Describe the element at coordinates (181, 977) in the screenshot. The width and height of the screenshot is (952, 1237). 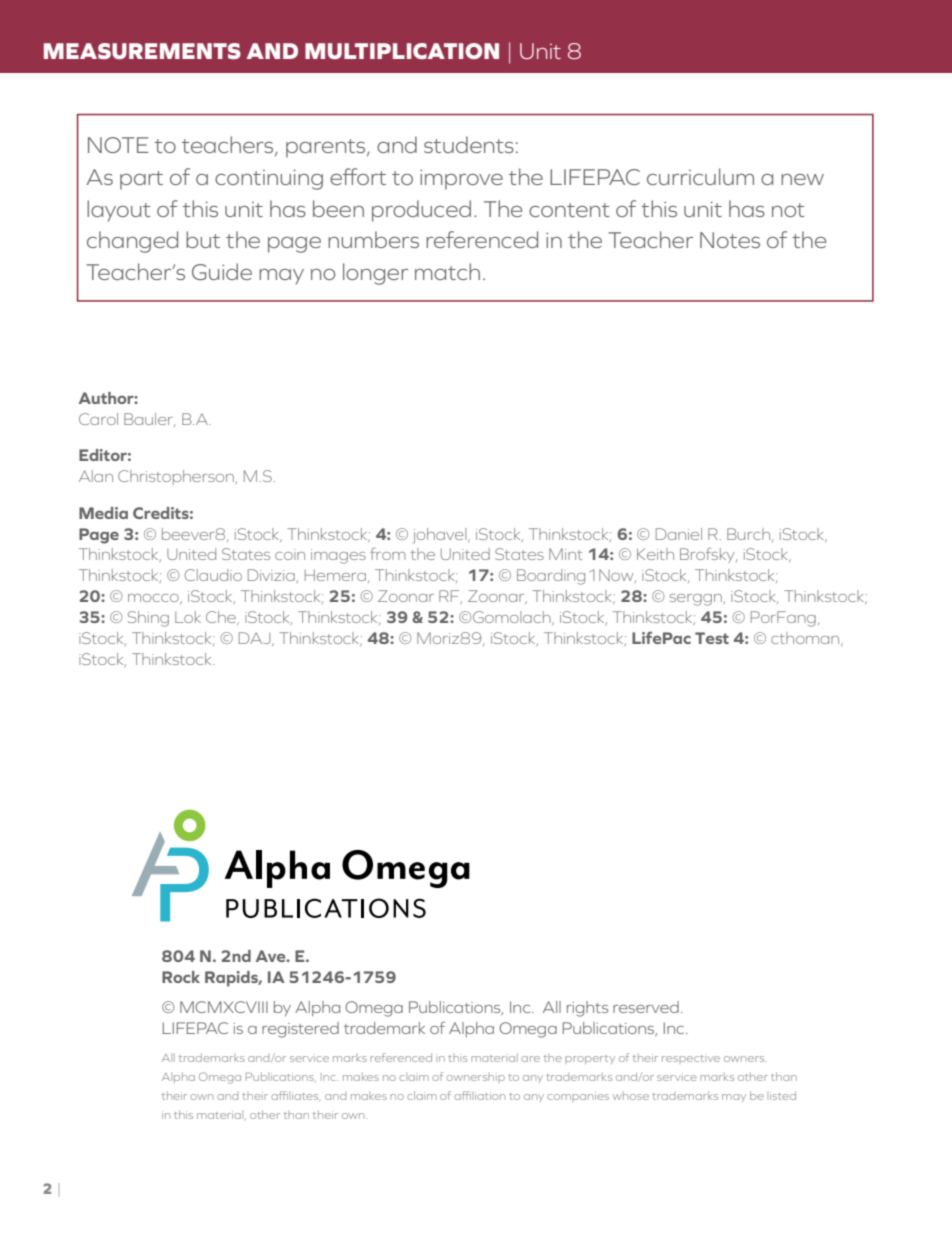
I see `Rock` at that location.
